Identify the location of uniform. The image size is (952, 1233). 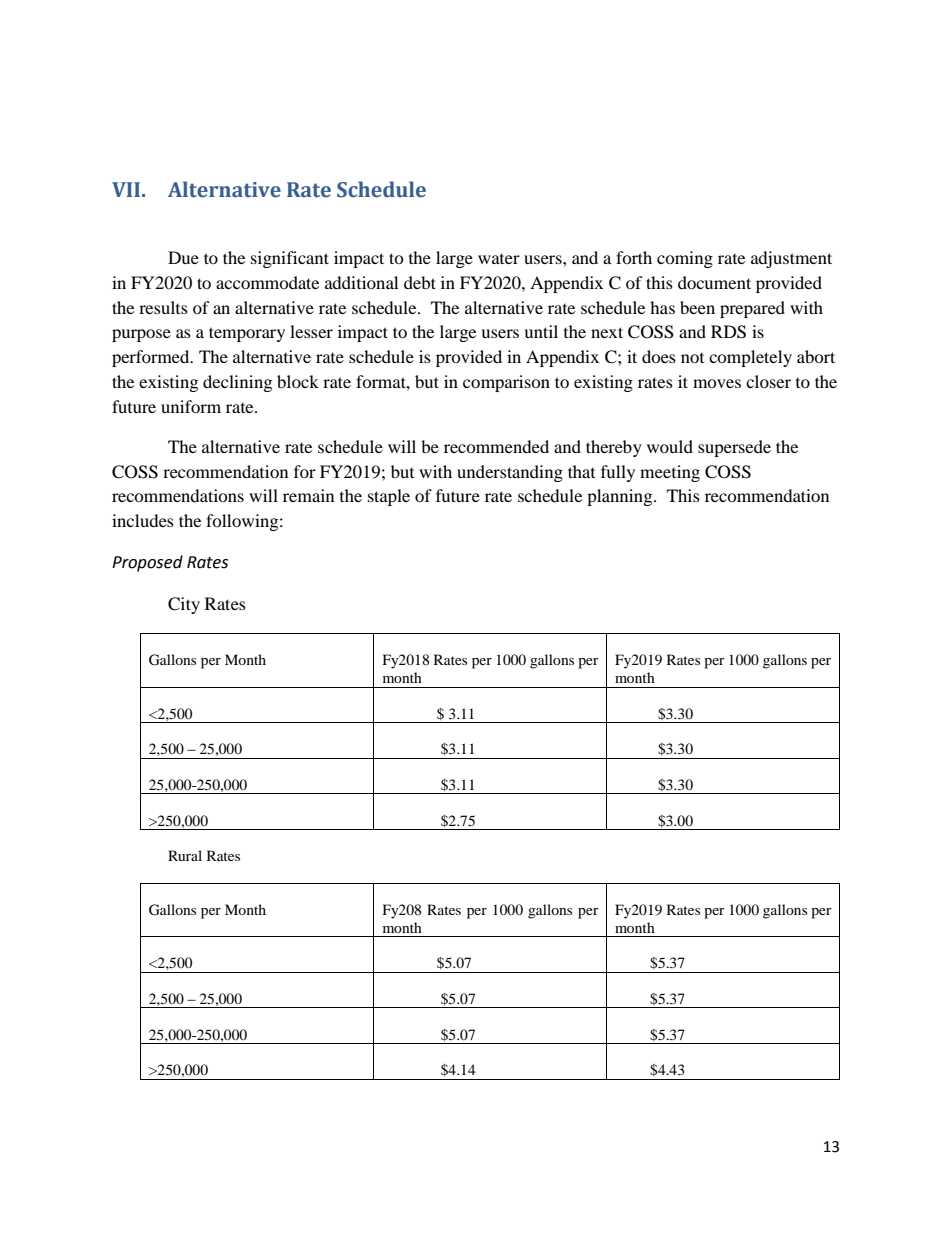
(191, 406).
